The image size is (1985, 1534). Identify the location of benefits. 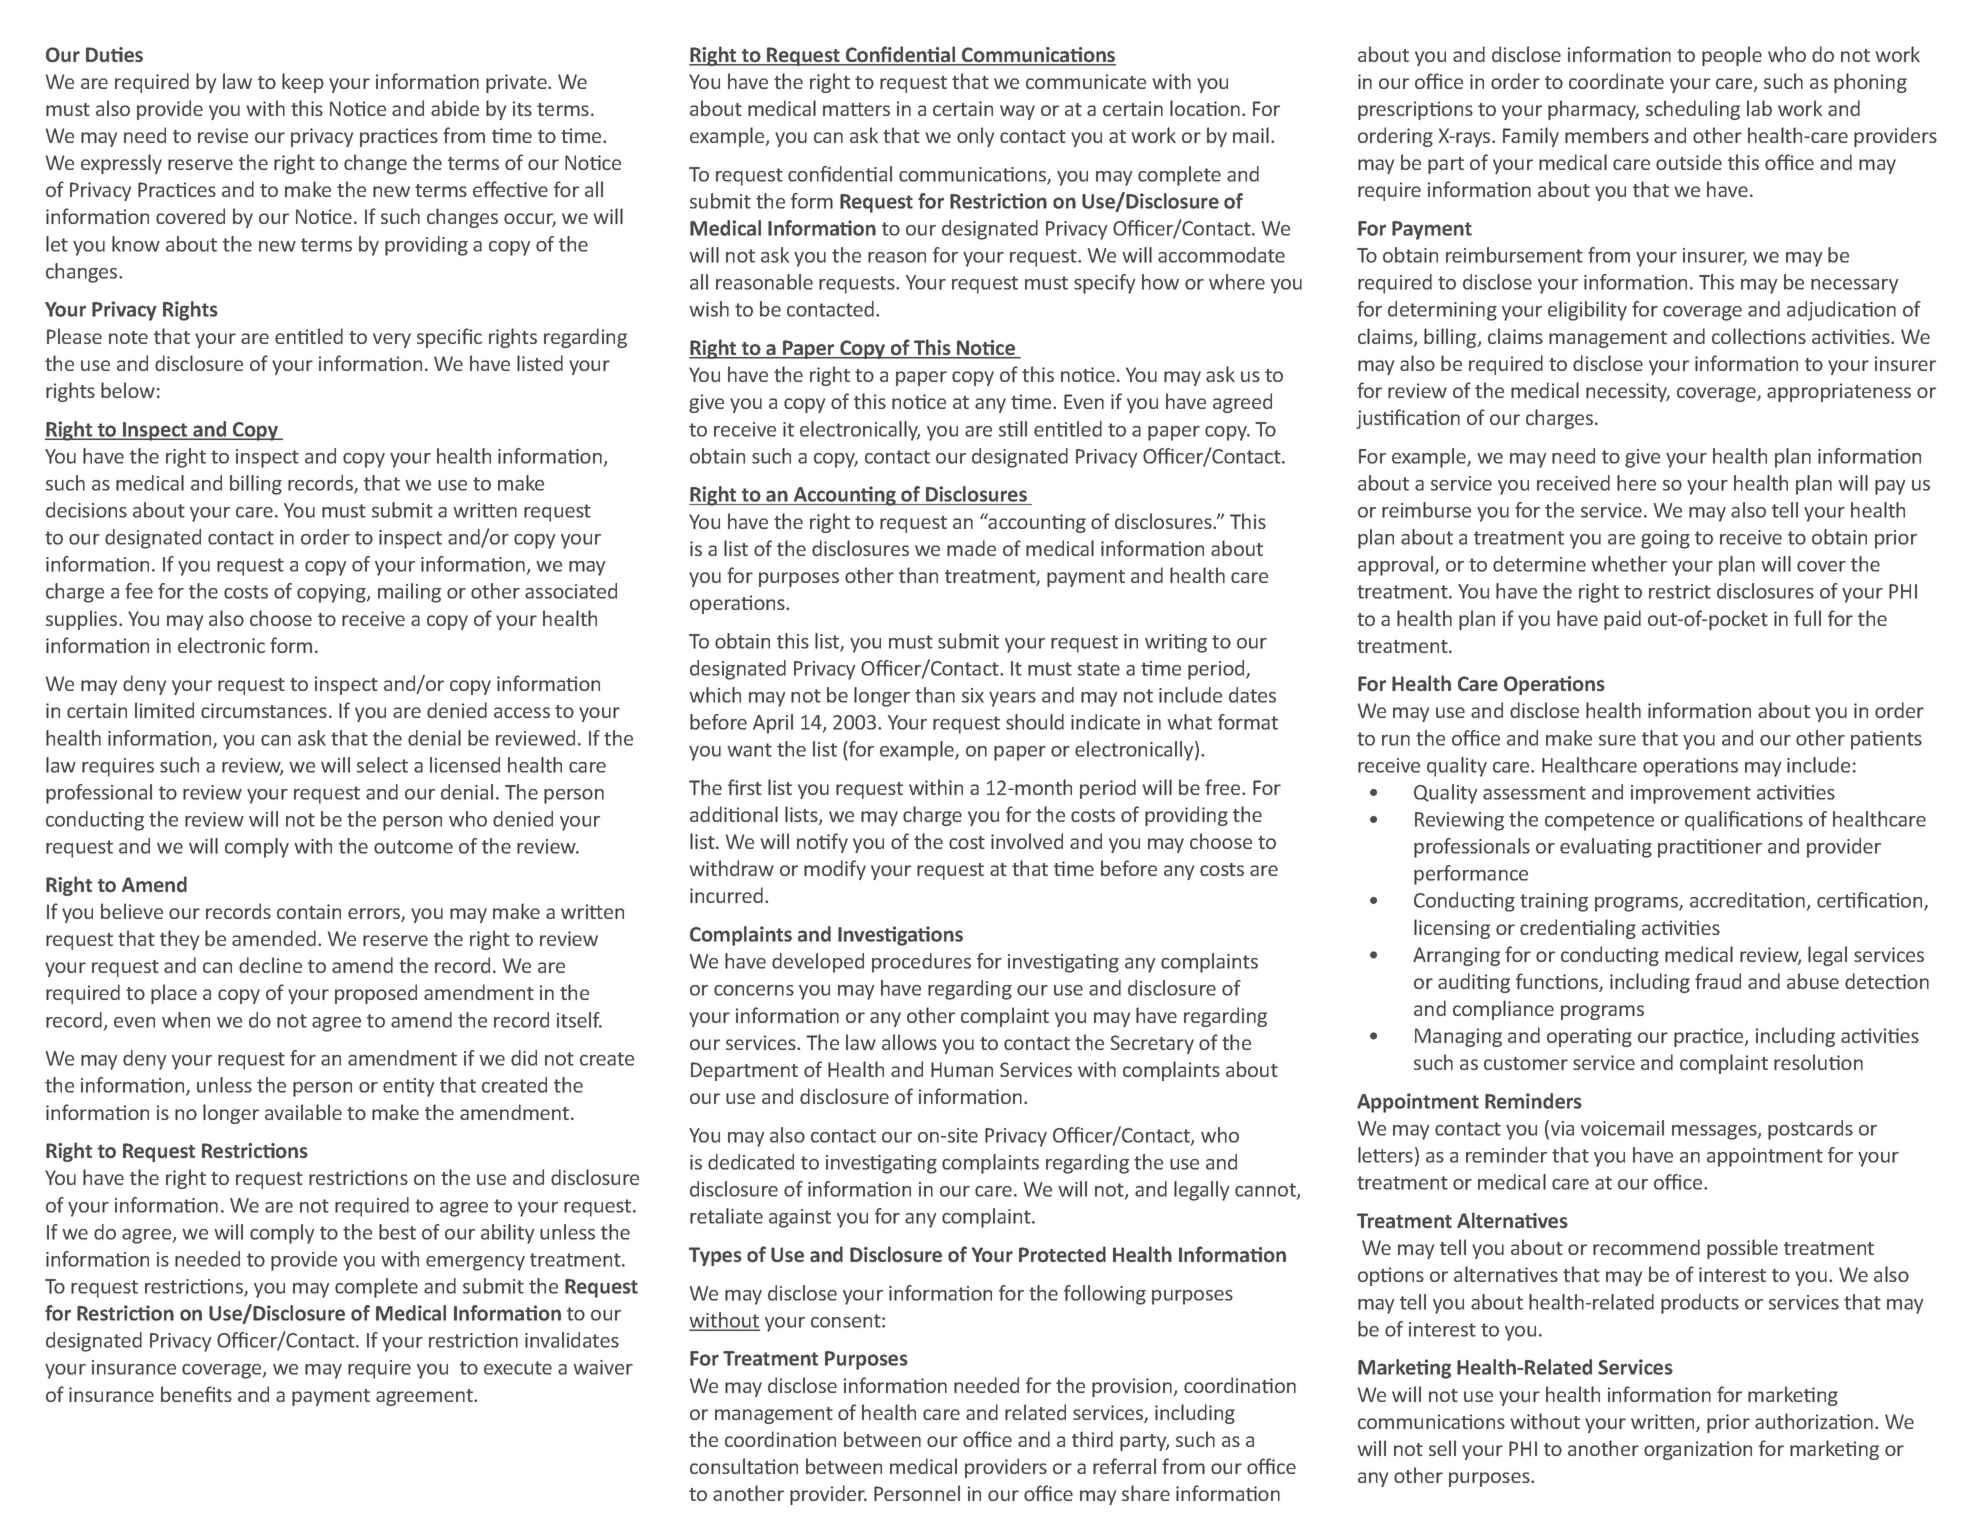
(196, 1394).
